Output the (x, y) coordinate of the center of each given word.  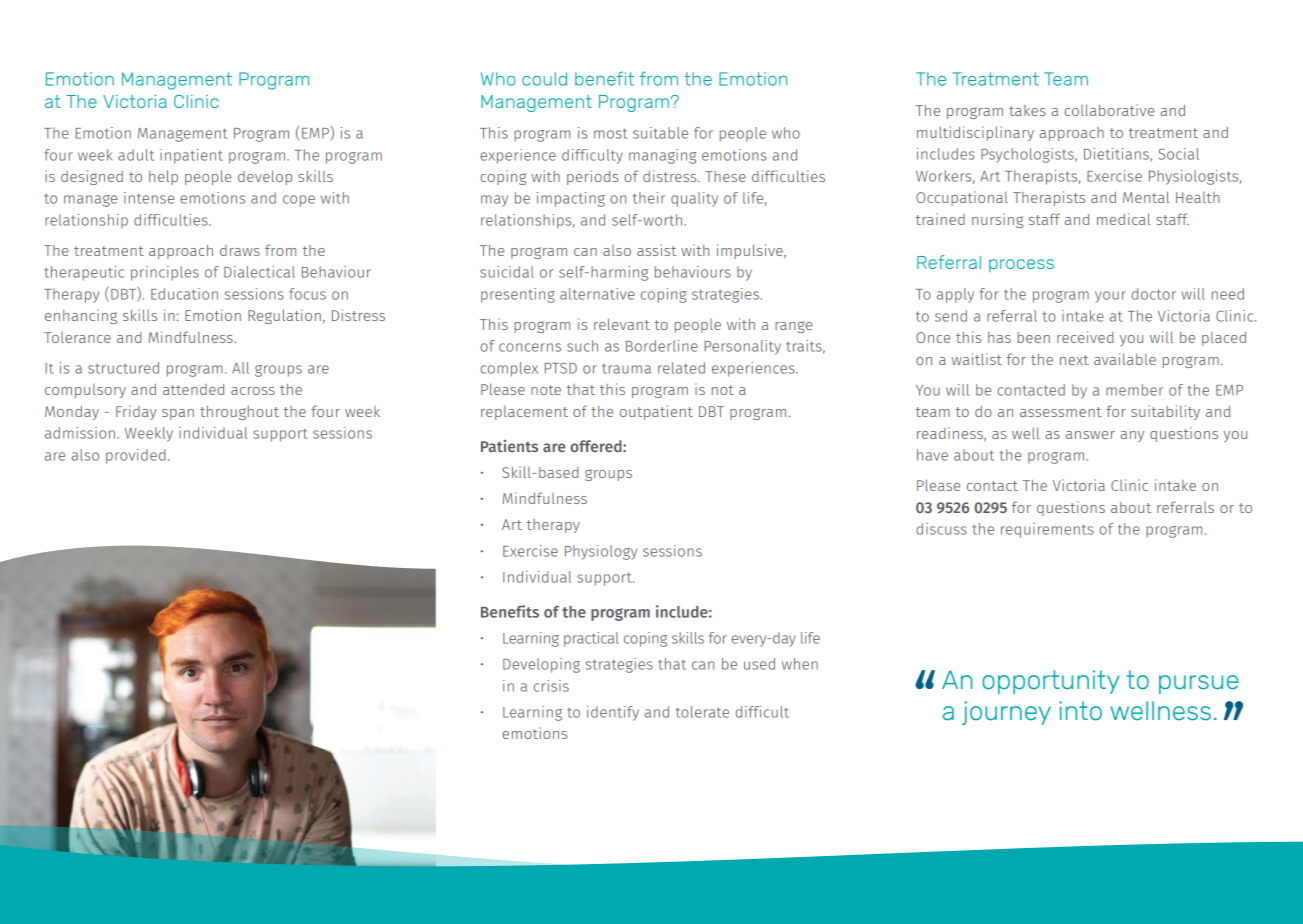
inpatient (191, 156)
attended (193, 389)
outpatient (656, 412)
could (544, 79)
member (1134, 390)
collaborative (1109, 110)
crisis (551, 686)
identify (613, 713)
